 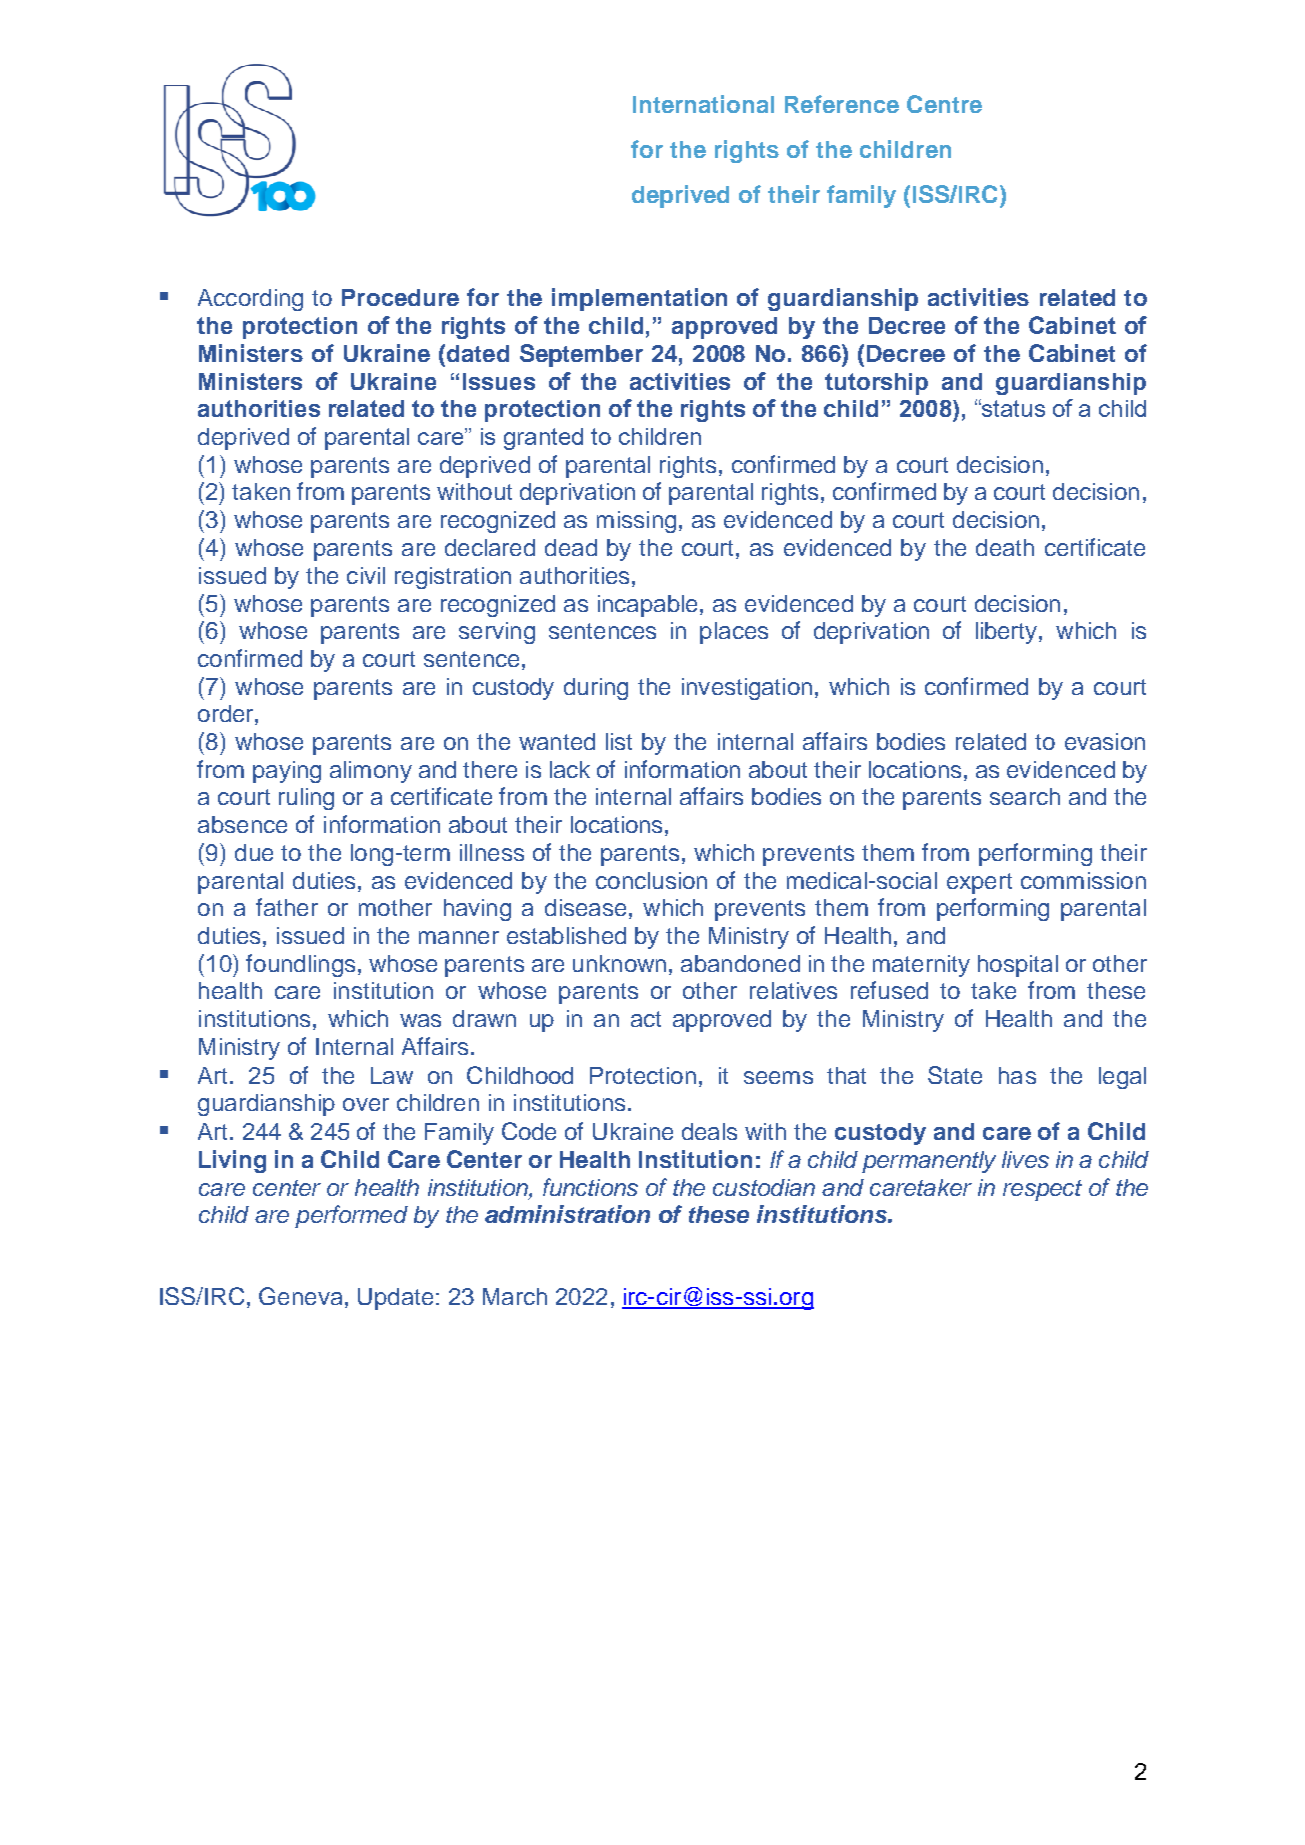 What do you see at coordinates (636, 522) in the page?
I see `missing` at bounding box center [636, 522].
